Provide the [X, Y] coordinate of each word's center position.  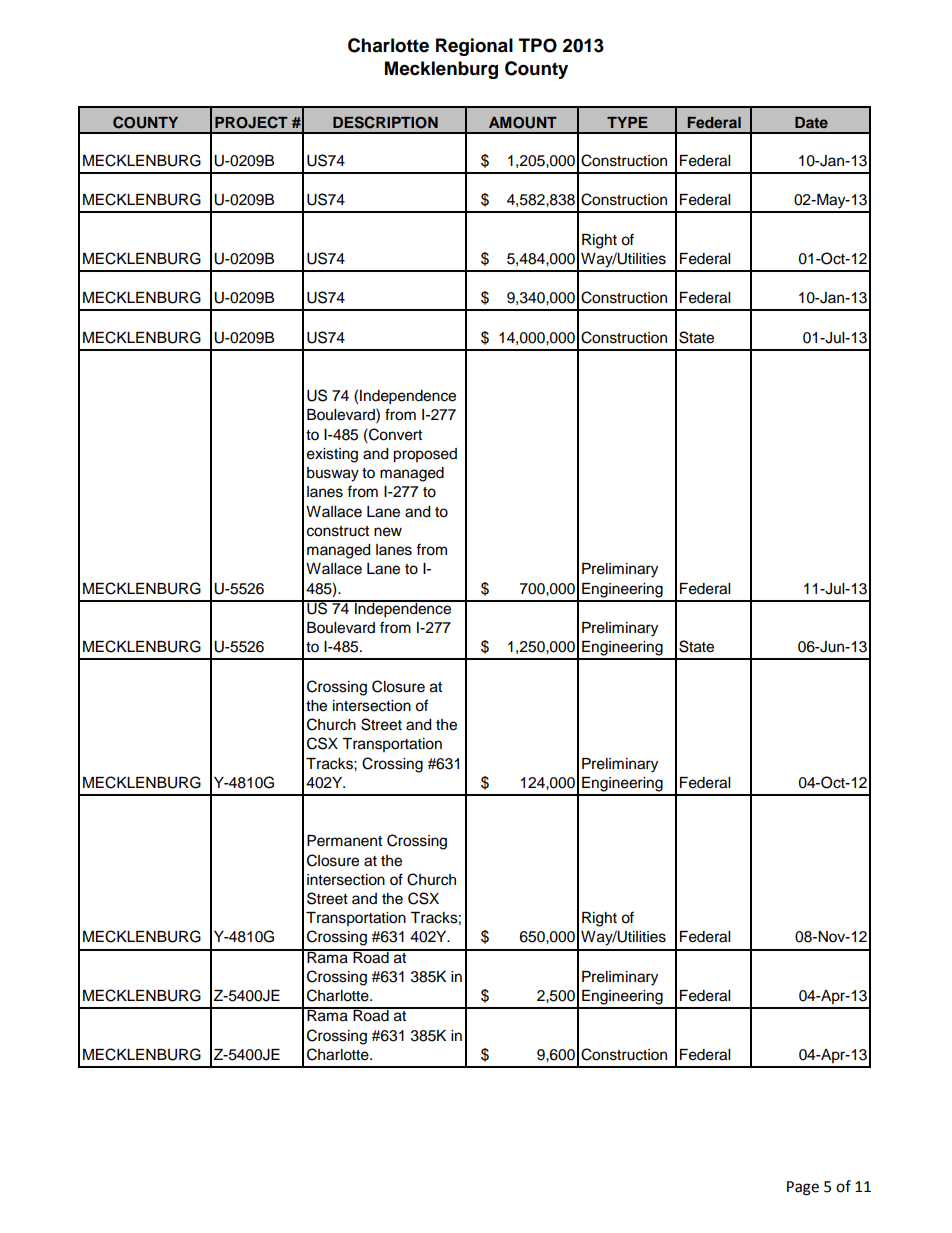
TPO [538, 45]
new [388, 532]
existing [332, 455]
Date [811, 122]
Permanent [344, 841]
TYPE [627, 122]
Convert [394, 434]
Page [803, 1188]
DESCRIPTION [385, 122]
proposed [425, 455]
